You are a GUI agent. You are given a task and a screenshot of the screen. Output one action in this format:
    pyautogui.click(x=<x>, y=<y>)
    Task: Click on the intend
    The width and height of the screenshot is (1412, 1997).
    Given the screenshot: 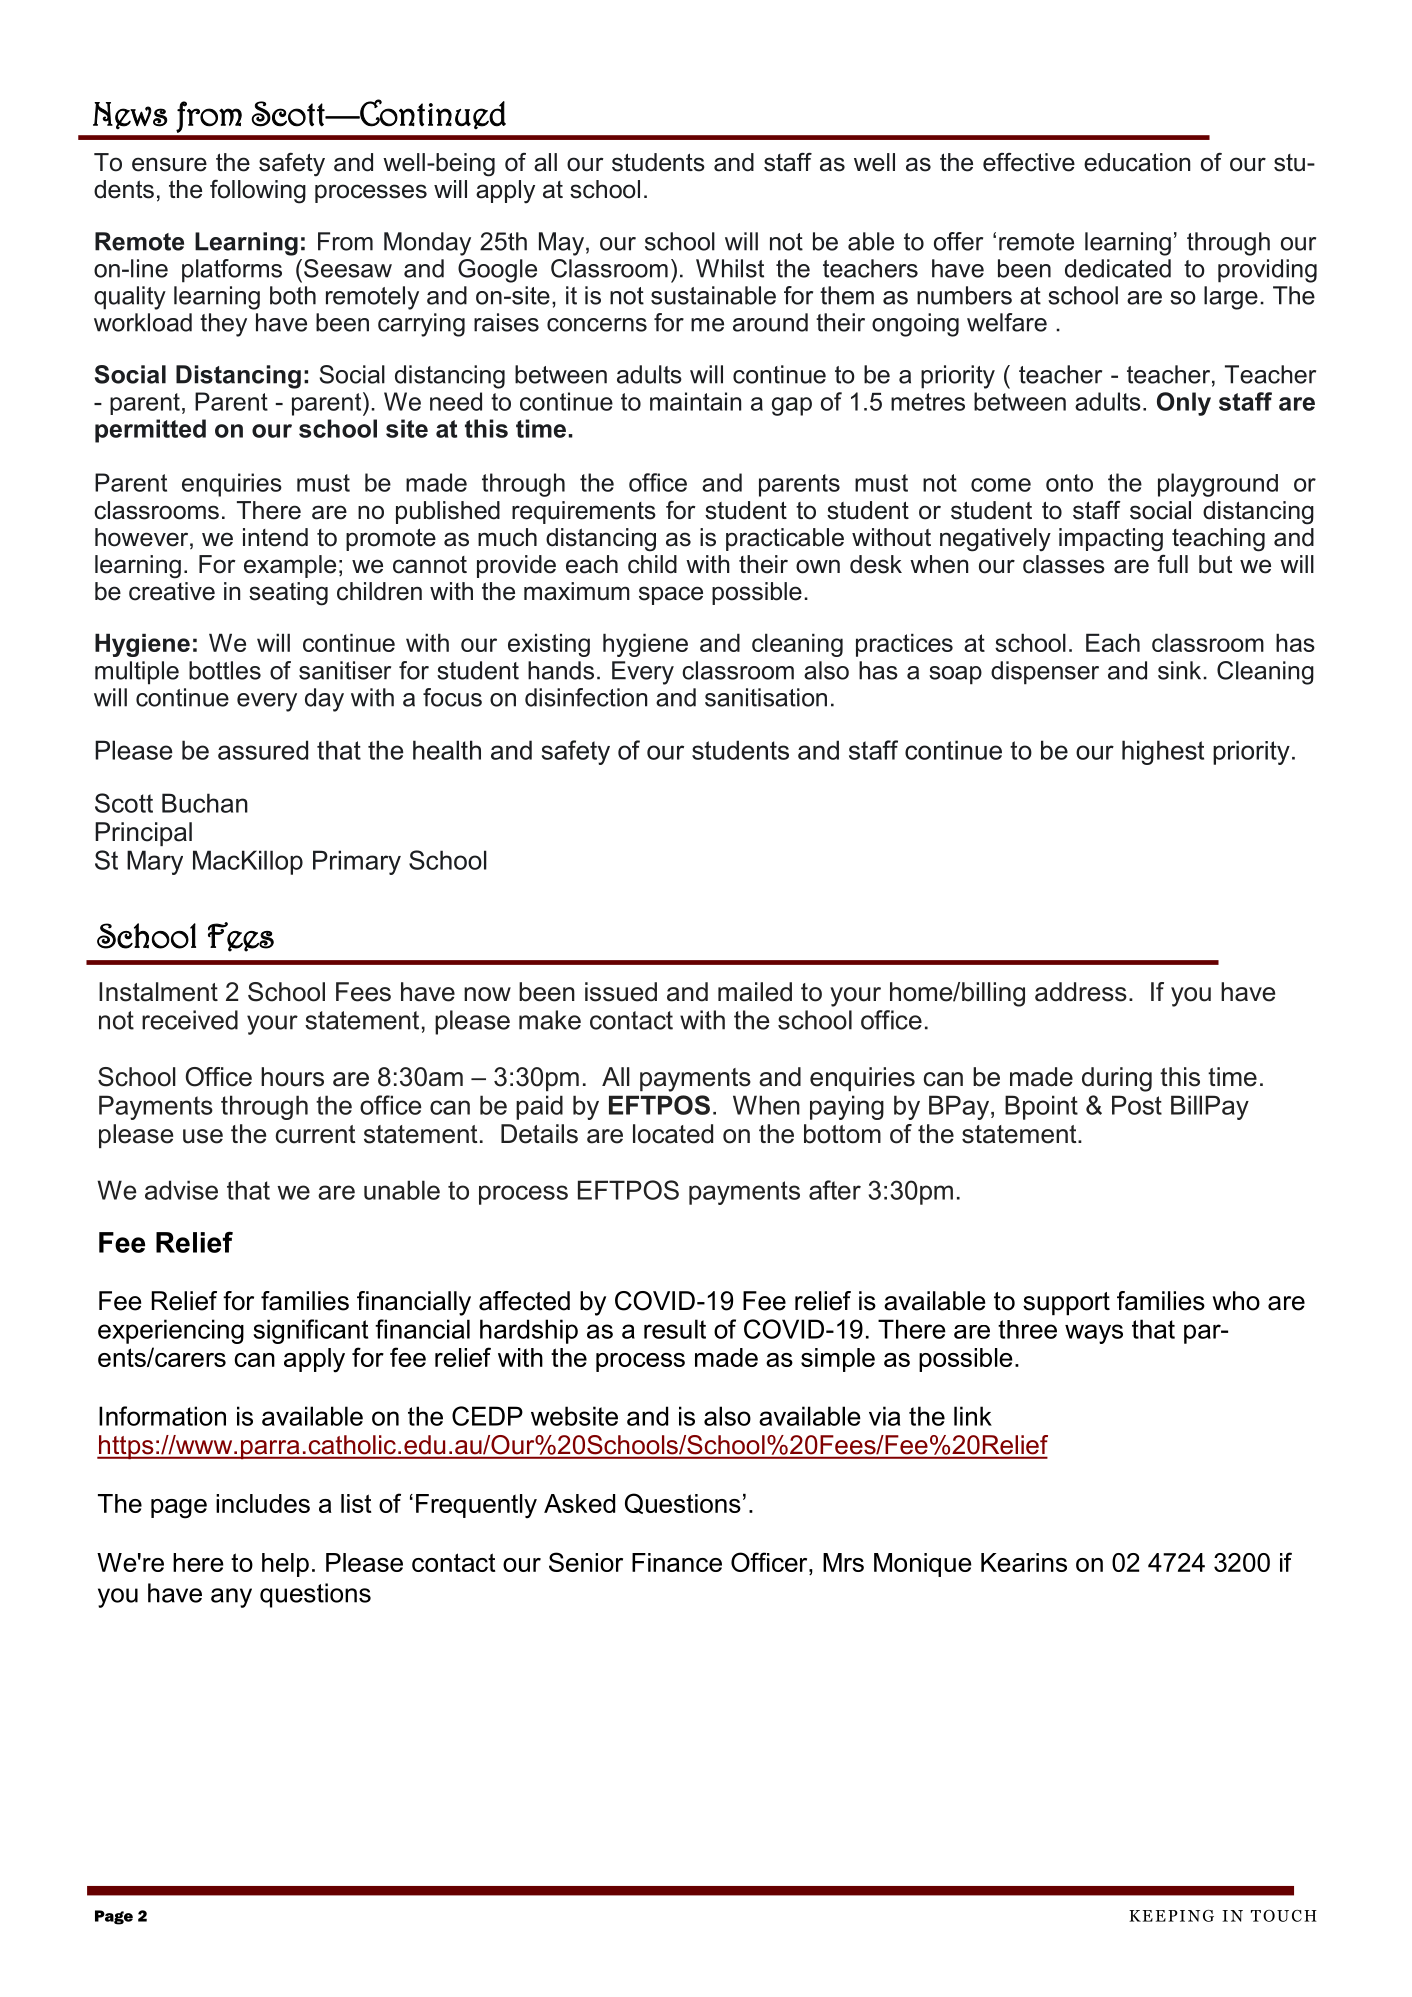 What is the action you would take?
    pyautogui.click(x=275, y=537)
